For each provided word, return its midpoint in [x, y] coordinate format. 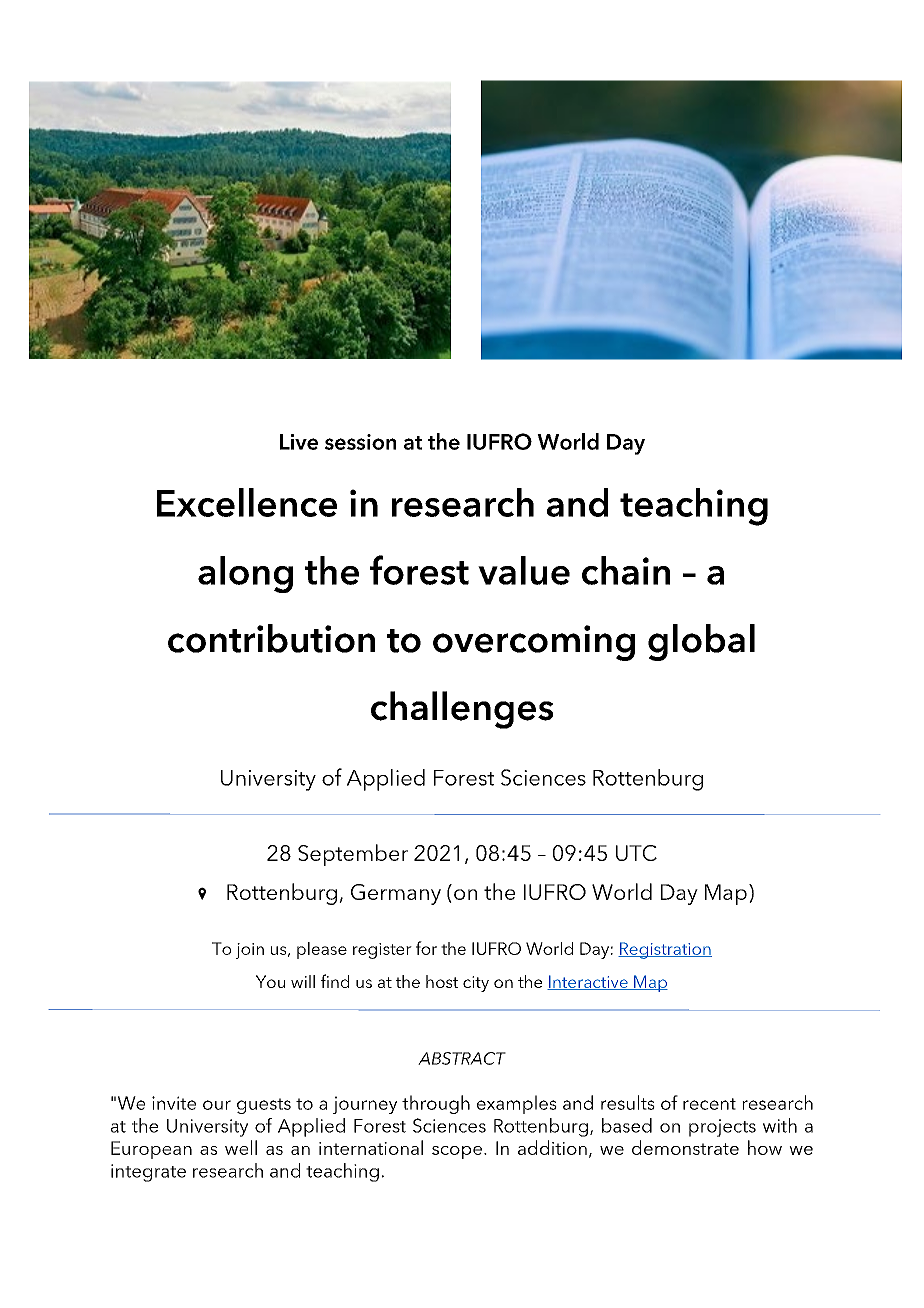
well [241, 1147]
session [360, 442]
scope [457, 1152]
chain [626, 570]
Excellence [247, 502]
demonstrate [685, 1147]
